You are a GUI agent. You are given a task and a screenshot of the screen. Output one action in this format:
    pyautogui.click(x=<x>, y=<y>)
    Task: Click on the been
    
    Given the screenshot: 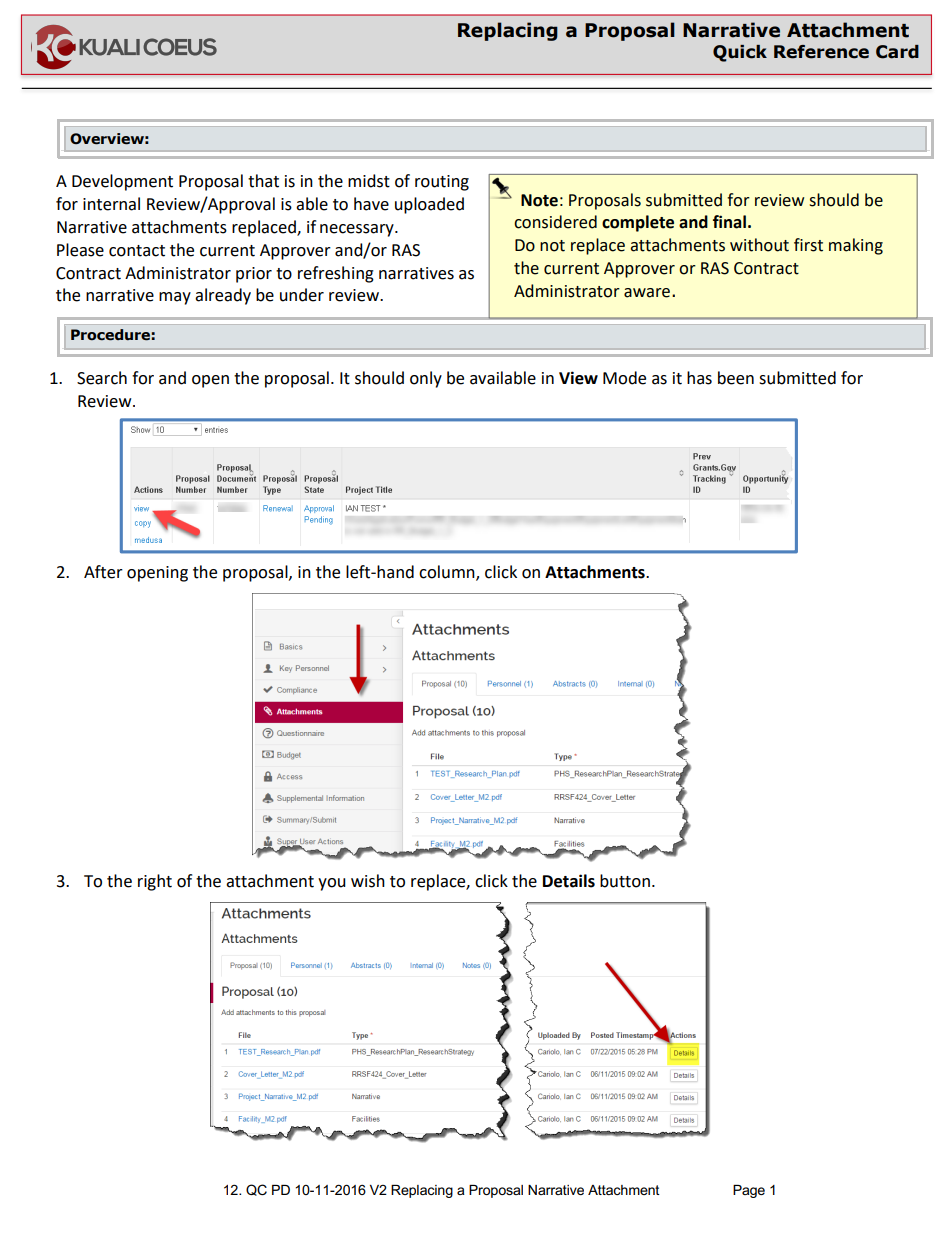 What is the action you would take?
    pyautogui.click(x=736, y=378)
